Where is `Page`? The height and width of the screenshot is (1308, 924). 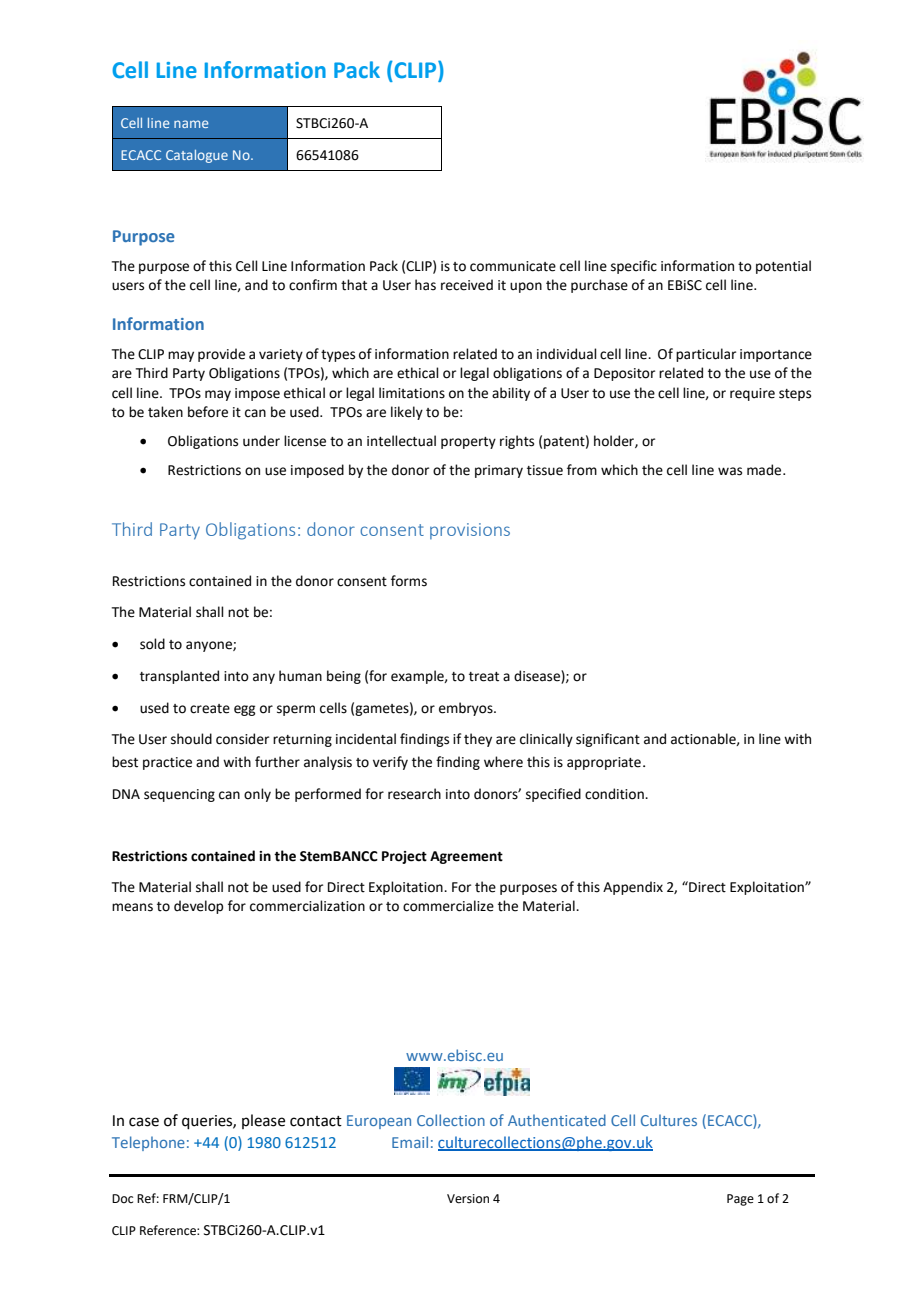 Page is located at coordinates (740, 1200).
